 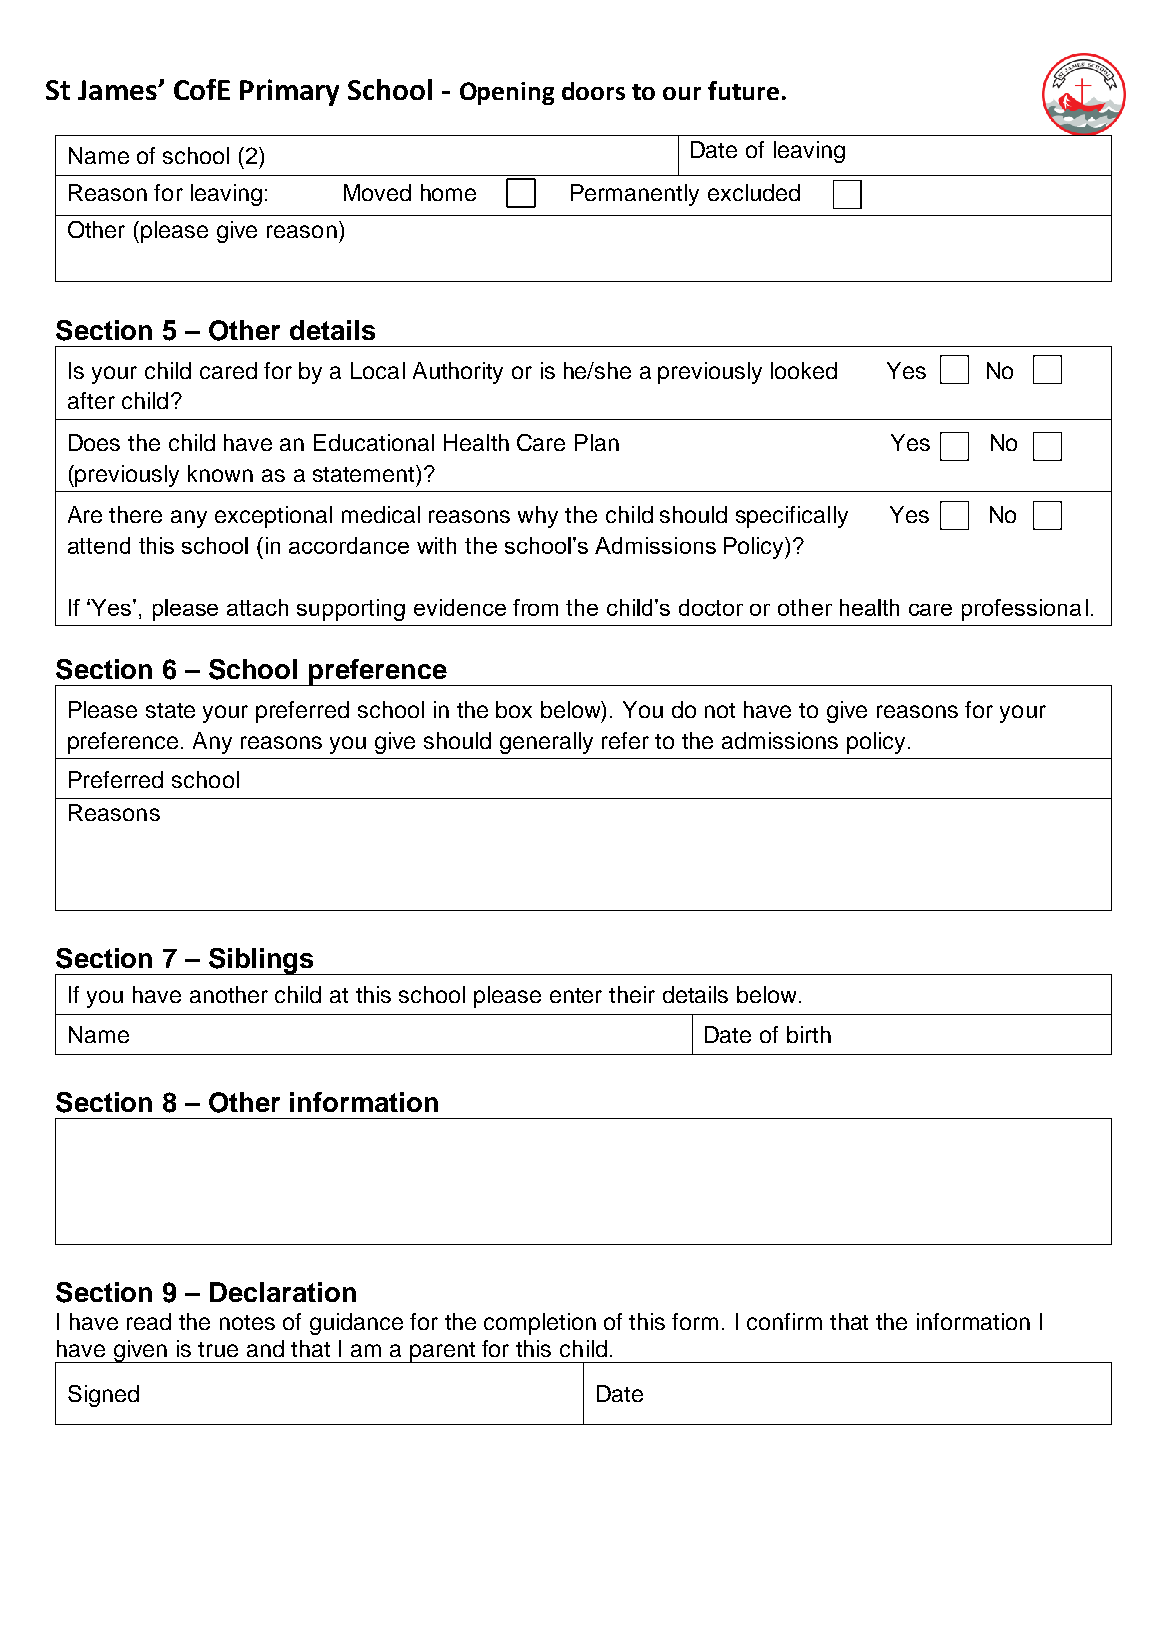 I want to click on doors, so click(x=593, y=91).
